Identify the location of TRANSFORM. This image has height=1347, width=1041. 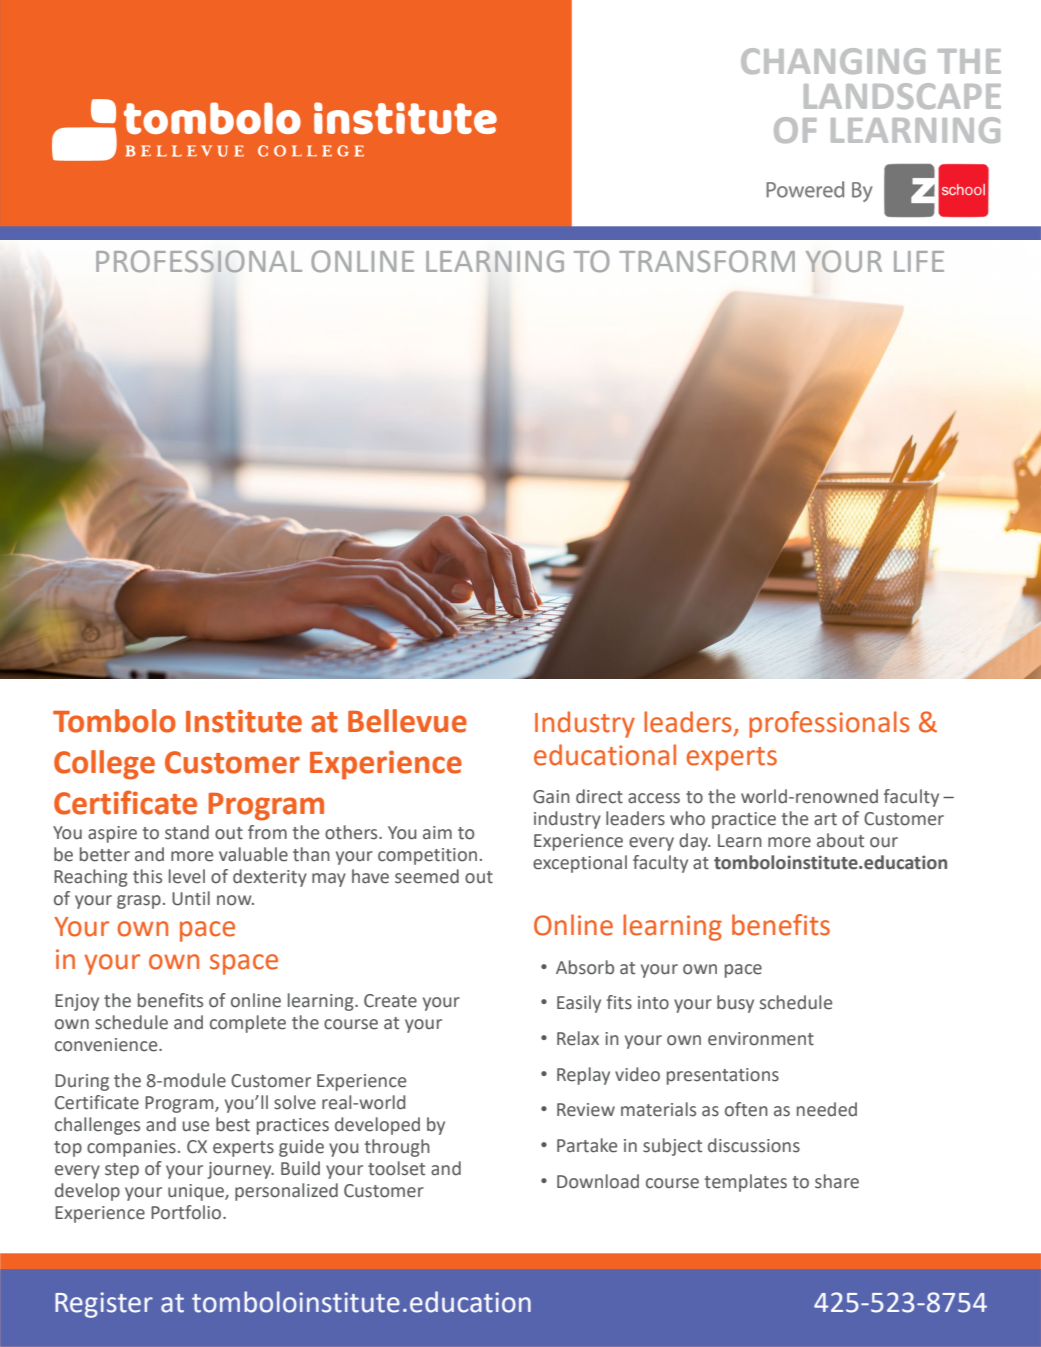
(707, 261).
